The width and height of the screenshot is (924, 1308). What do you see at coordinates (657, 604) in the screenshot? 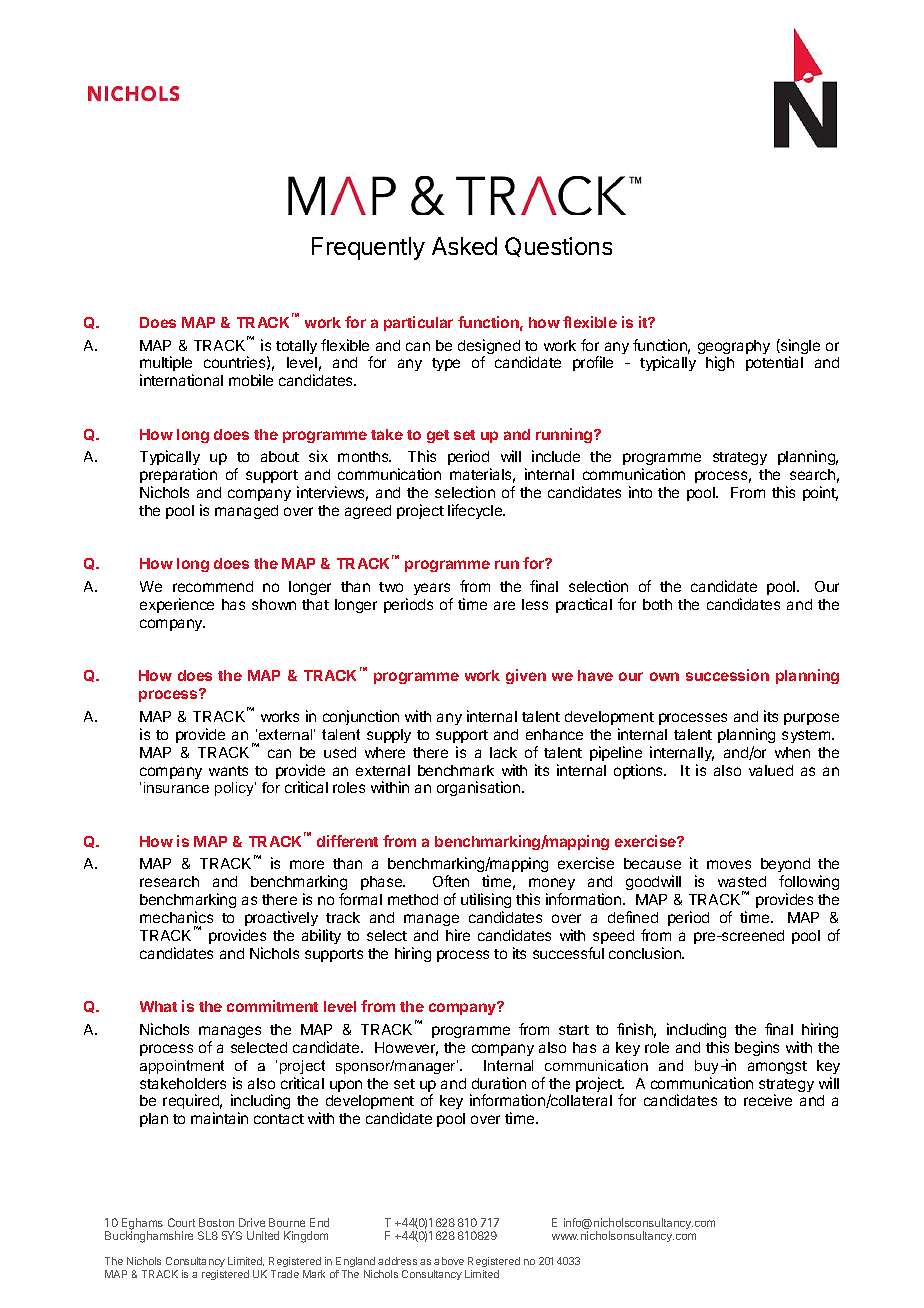
I see `both` at bounding box center [657, 604].
